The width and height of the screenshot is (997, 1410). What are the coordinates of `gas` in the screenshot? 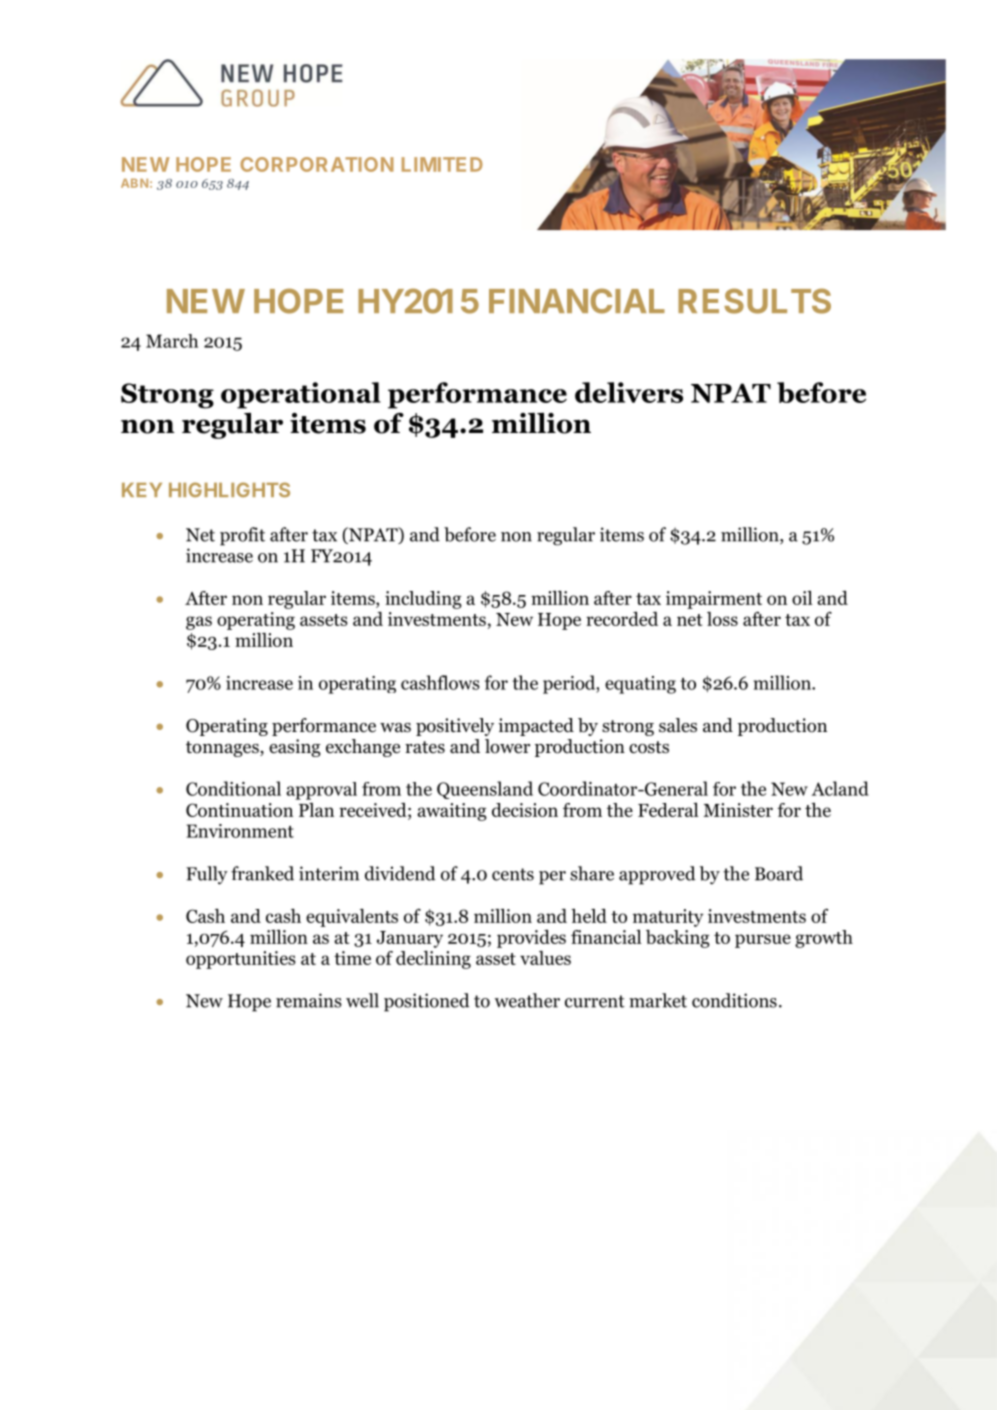 It's located at (199, 623).
